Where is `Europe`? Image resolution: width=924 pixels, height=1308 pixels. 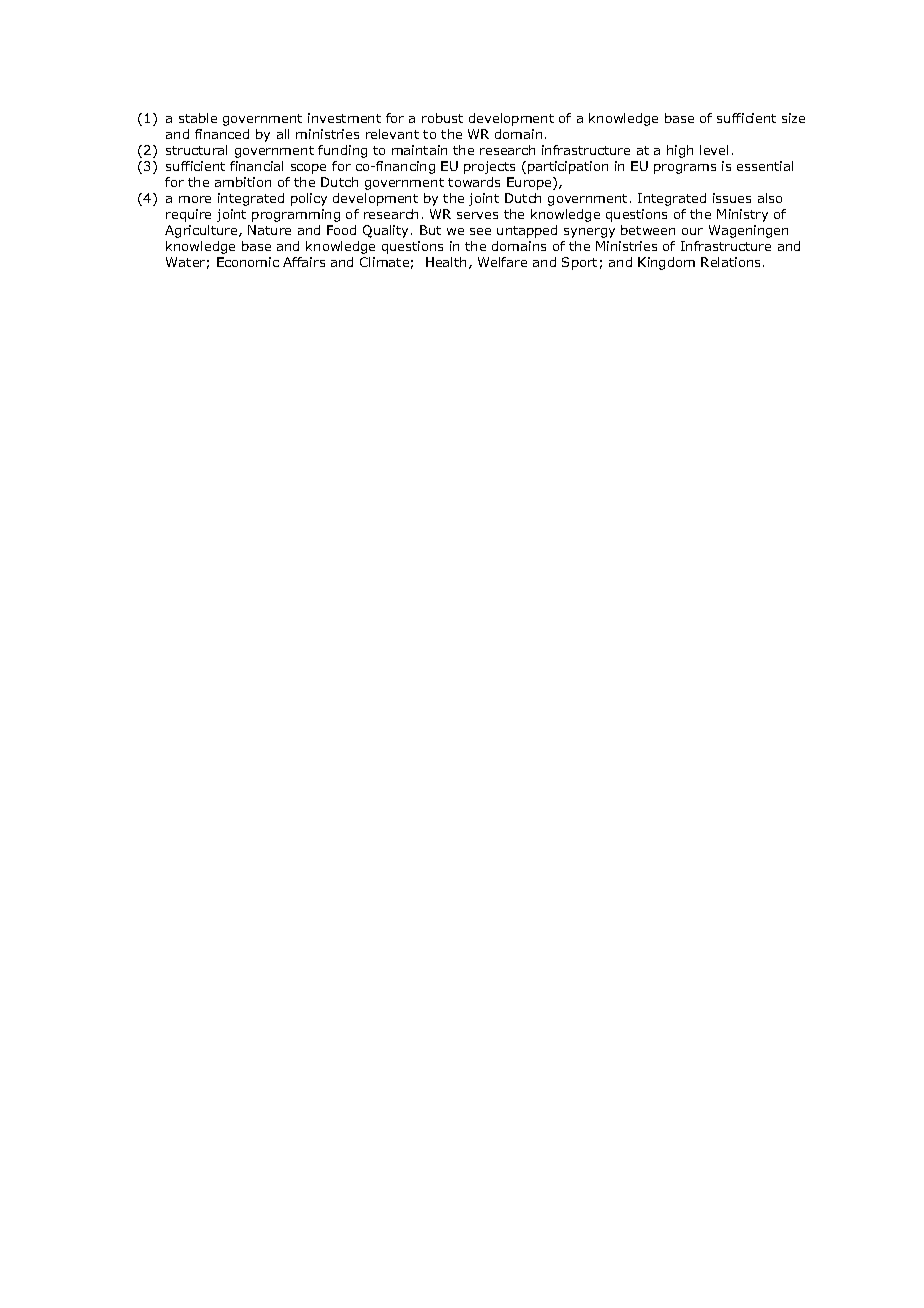
Europe is located at coordinates (530, 183).
